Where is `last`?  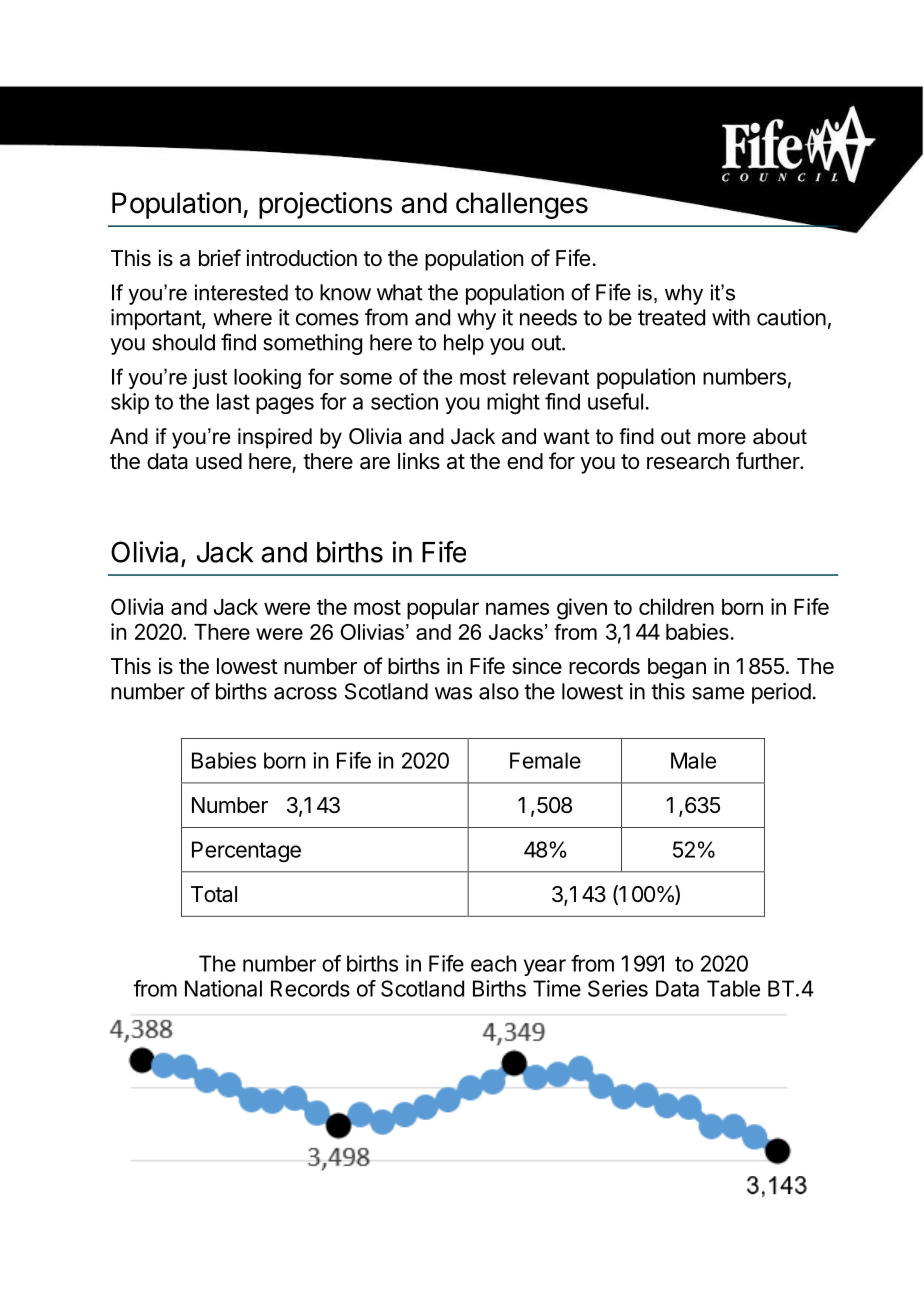
last is located at coordinates (233, 401).
